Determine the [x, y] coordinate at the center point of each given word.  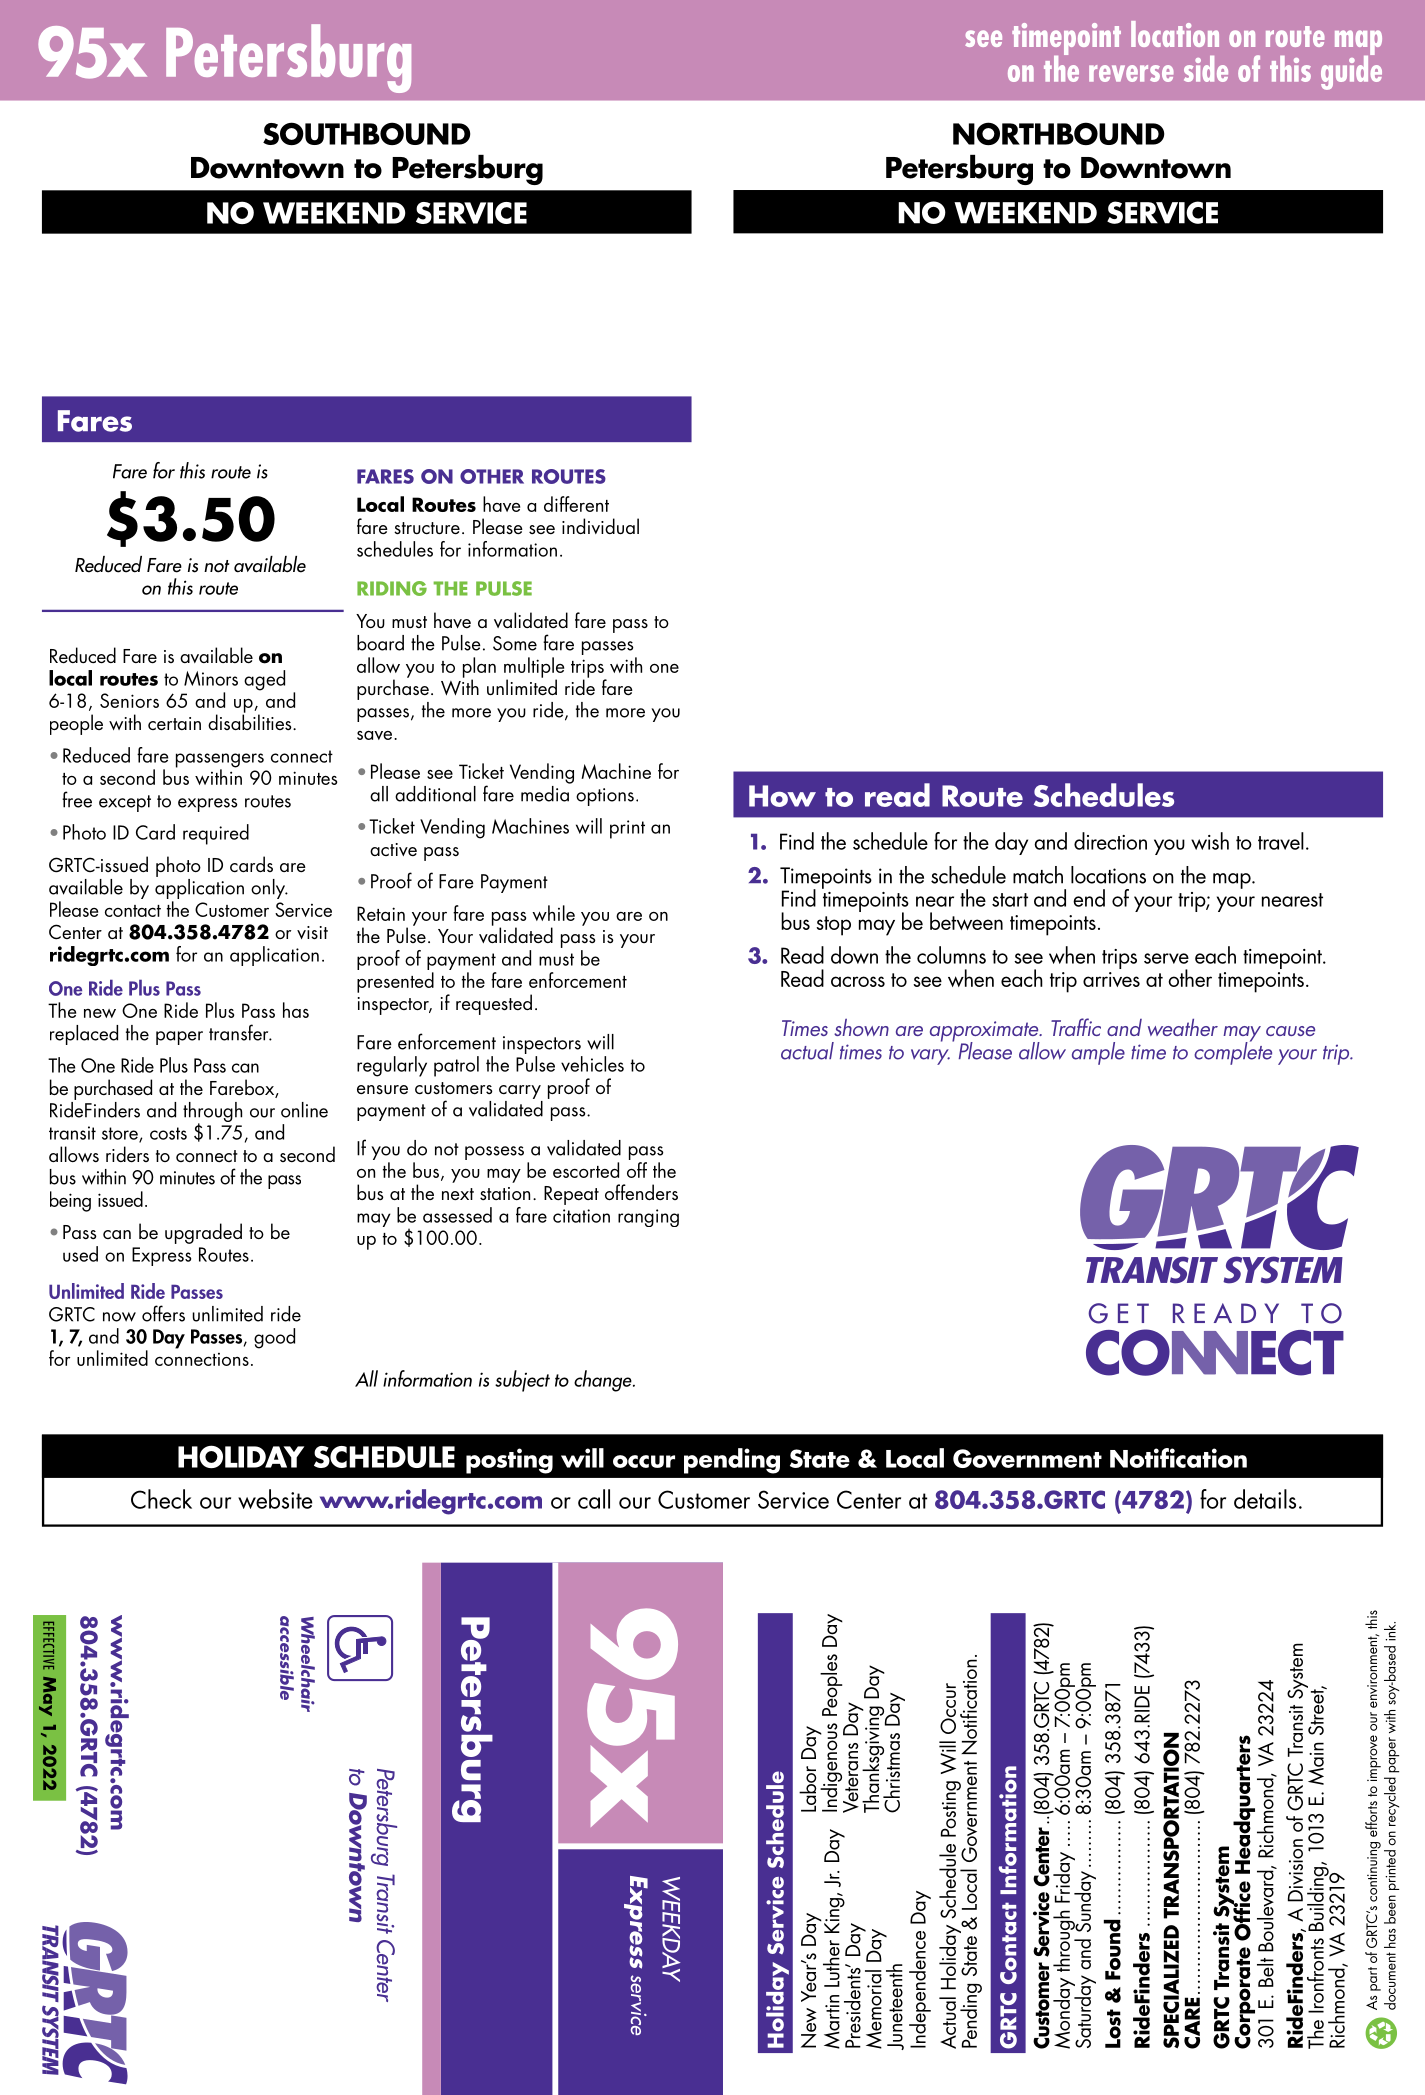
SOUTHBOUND [367, 133]
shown [861, 1027]
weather [1183, 1027]
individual [600, 526]
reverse [1131, 73]
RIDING [392, 588]
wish [1210, 841]
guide [1351, 71]
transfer [240, 1032]
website [275, 1499]
